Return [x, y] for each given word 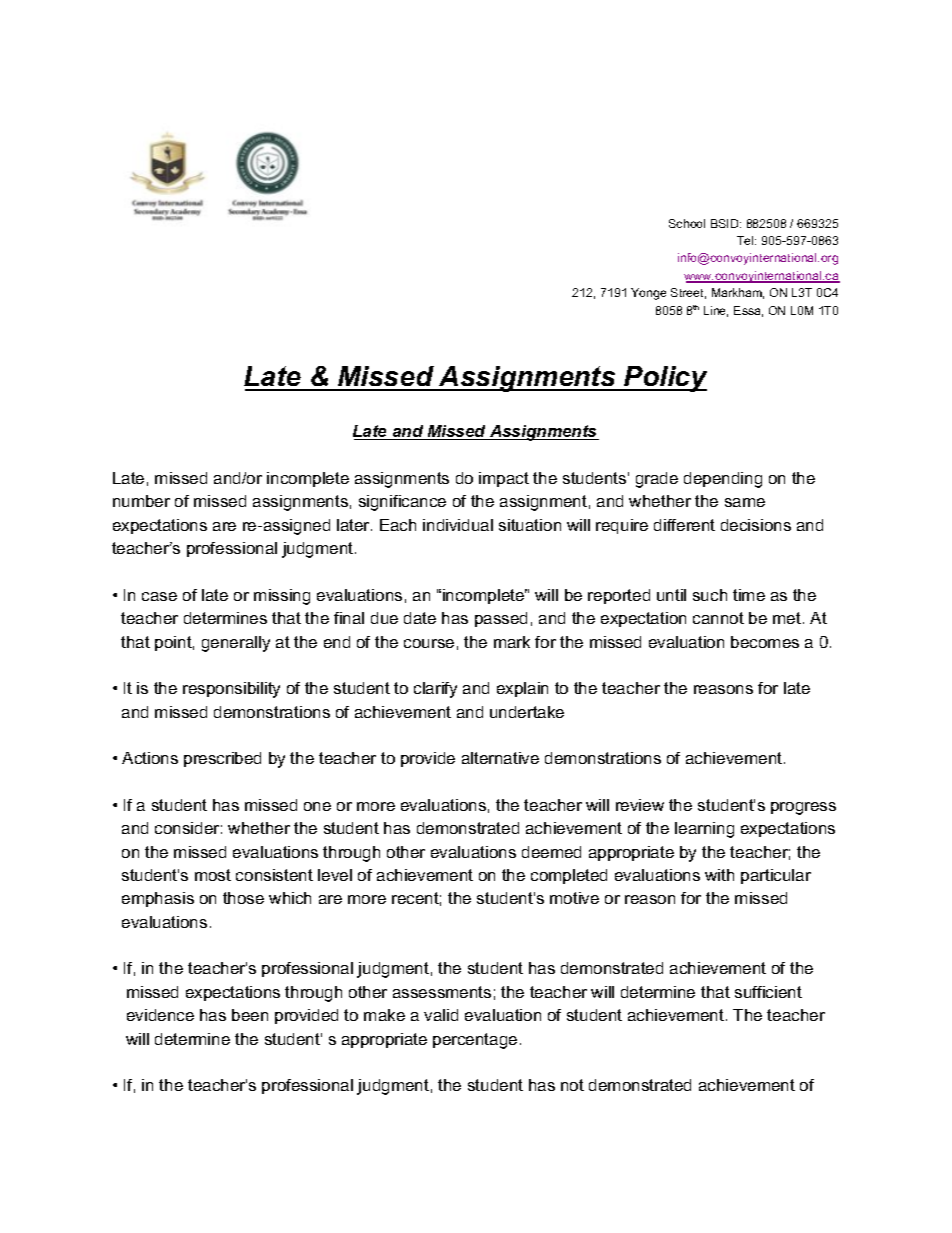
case [159, 596]
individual [458, 525]
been [250, 1015]
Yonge [648, 294]
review [640, 805]
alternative [500, 758]
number [141, 501]
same [745, 502]
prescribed [222, 759]
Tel [746, 240]
